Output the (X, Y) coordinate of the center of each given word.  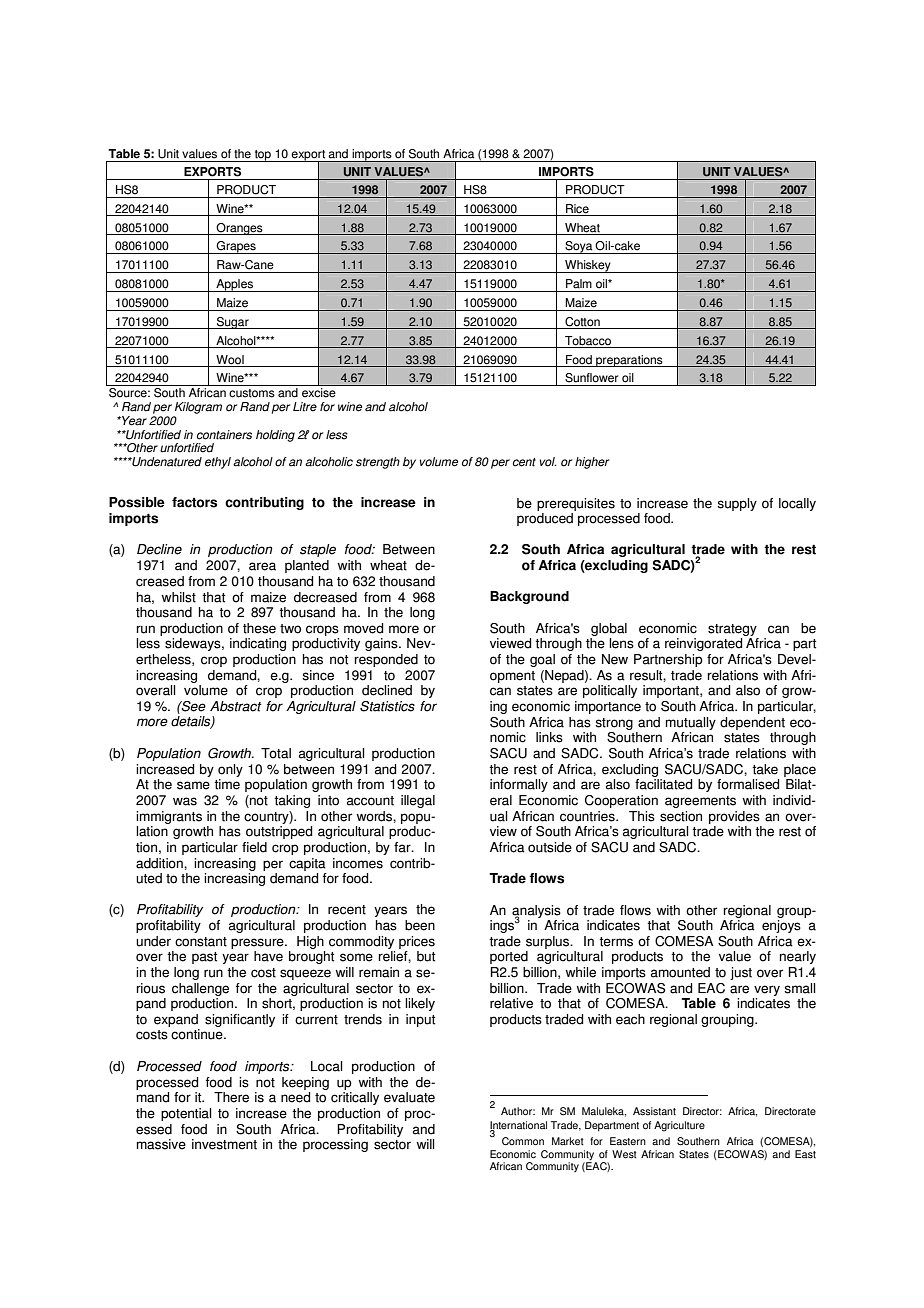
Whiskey (588, 266)
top (262, 156)
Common (523, 1141)
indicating (258, 644)
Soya (579, 247)
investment (224, 1144)
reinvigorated (703, 644)
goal (542, 660)
